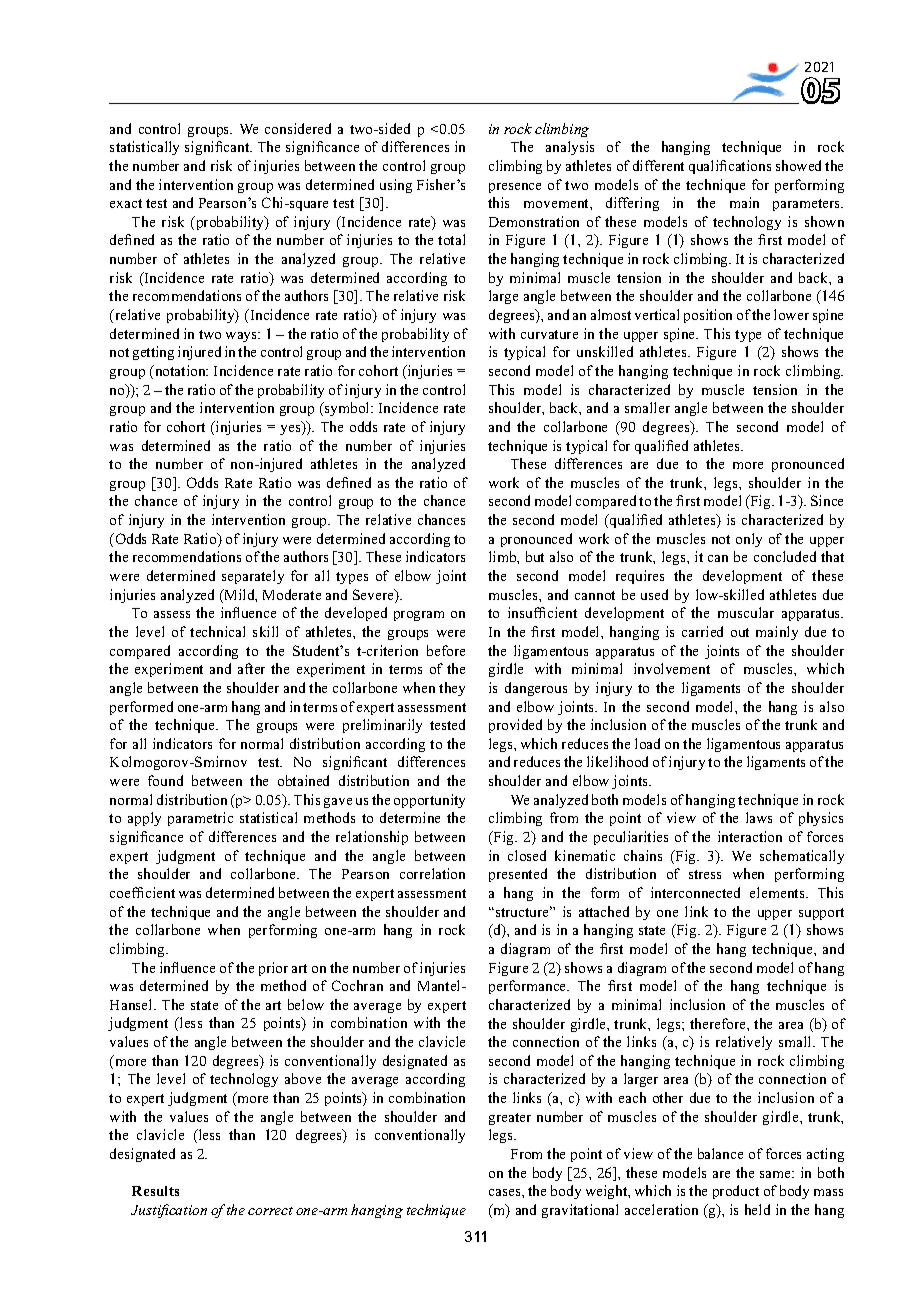 This screenshot has height=1308, width=924. What do you see at coordinates (180, 370) in the screenshot?
I see `notation` at bounding box center [180, 370].
